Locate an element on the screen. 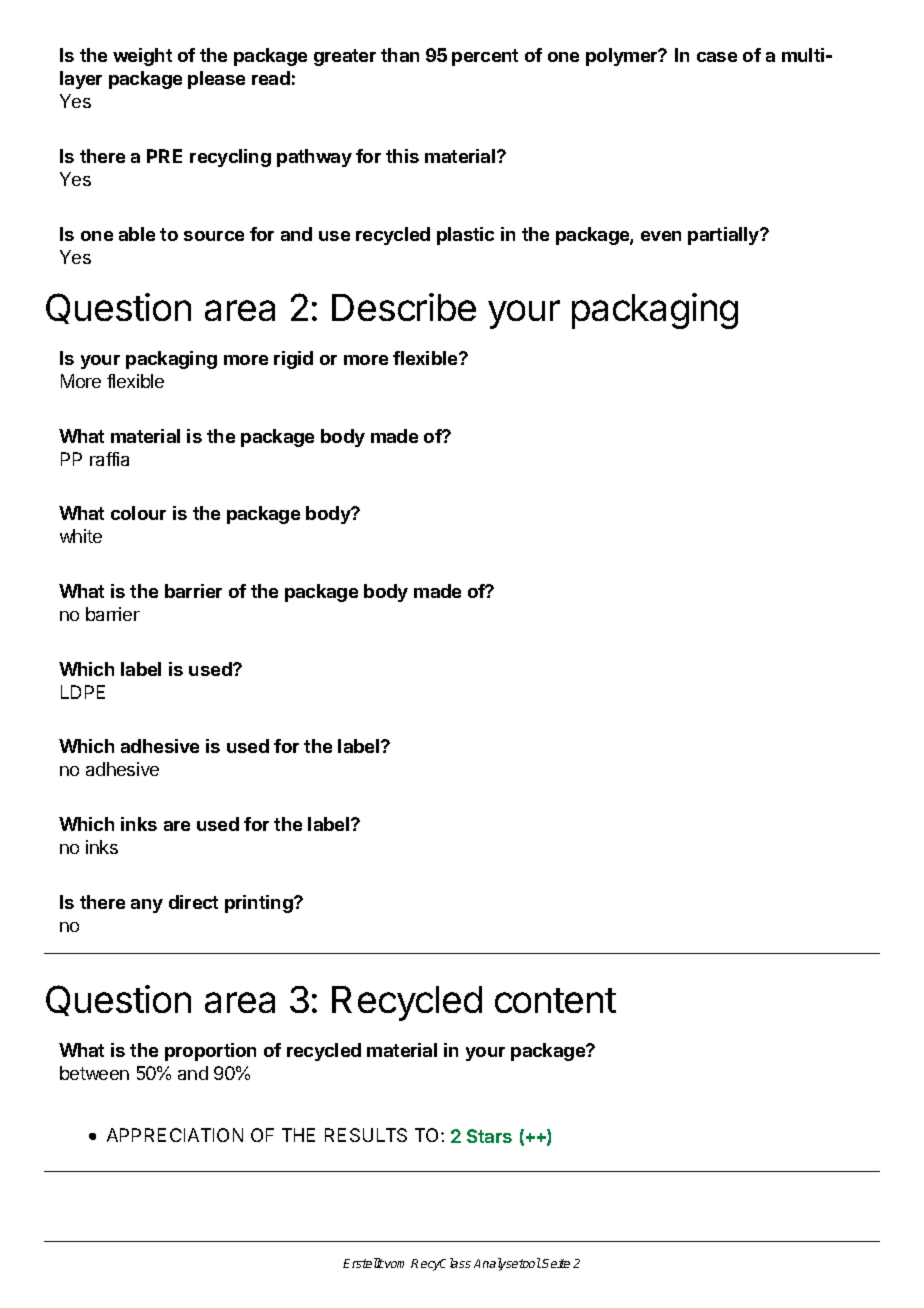 The height and width of the screenshot is (1308, 924). polymer is located at coordinates (623, 57).
